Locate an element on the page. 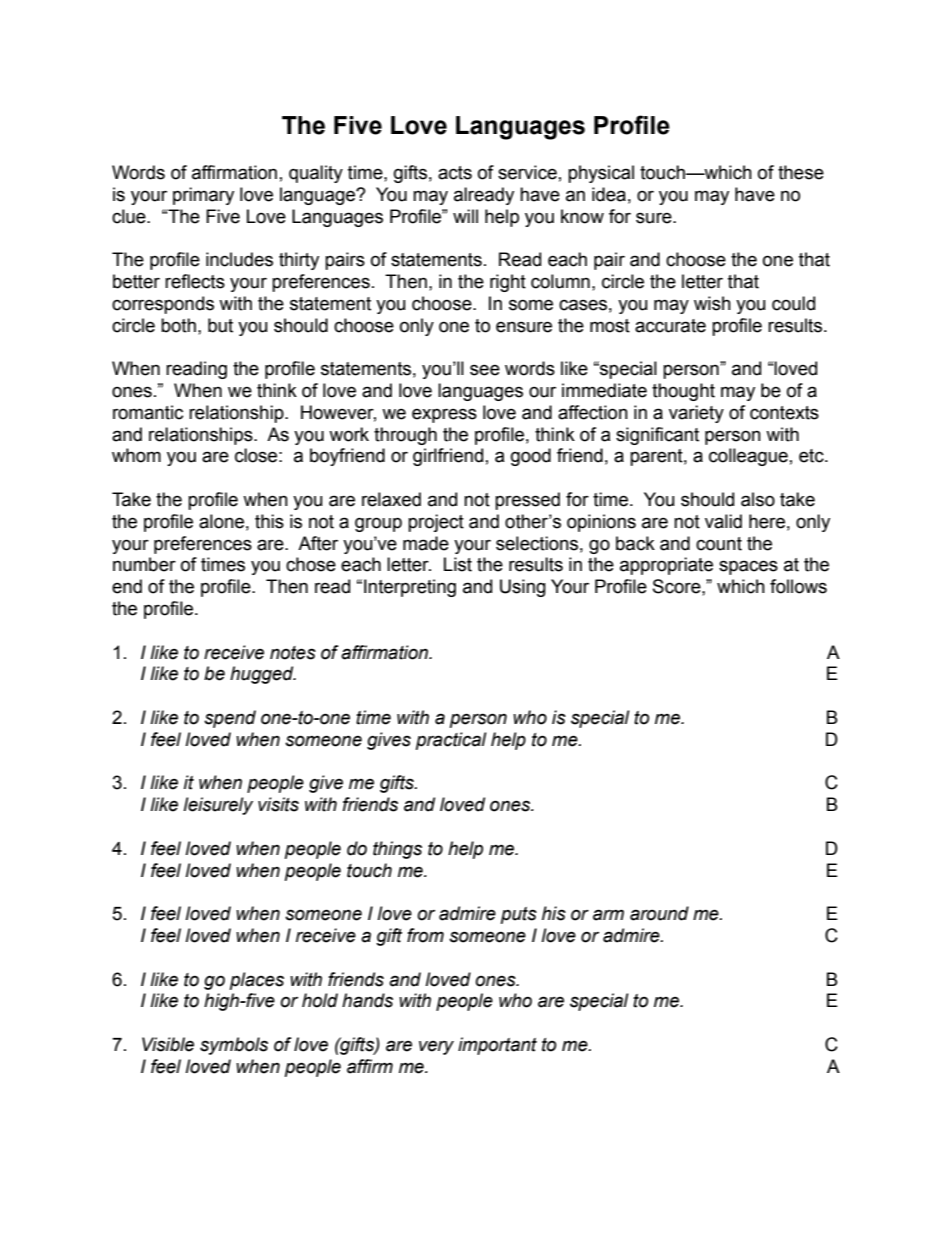  these is located at coordinates (801, 172).
